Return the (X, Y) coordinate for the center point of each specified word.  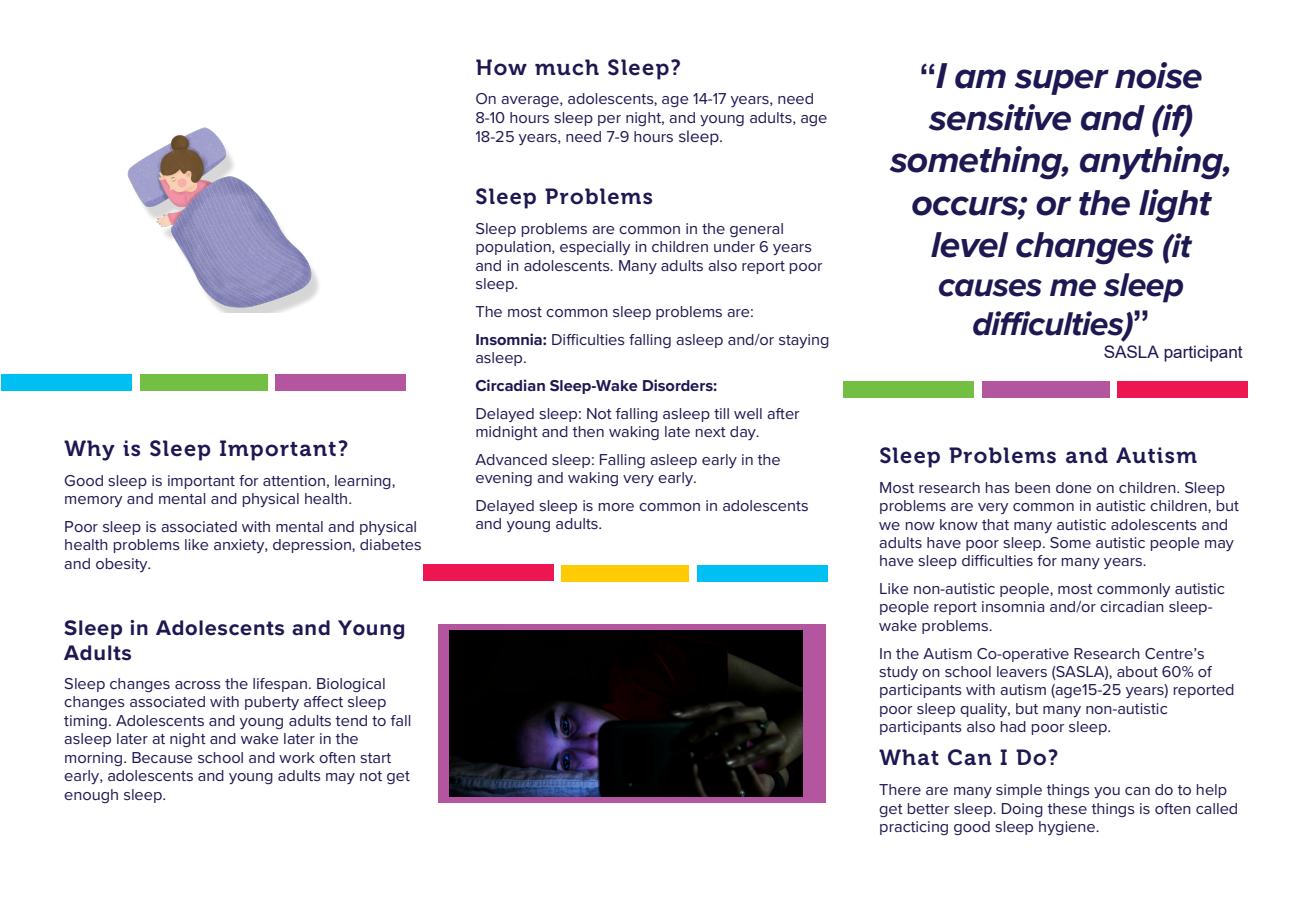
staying (804, 341)
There (900, 789)
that (995, 524)
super (1062, 82)
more (616, 507)
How (501, 67)
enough (91, 796)
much (567, 67)
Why (89, 450)
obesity (123, 565)
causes (990, 288)
